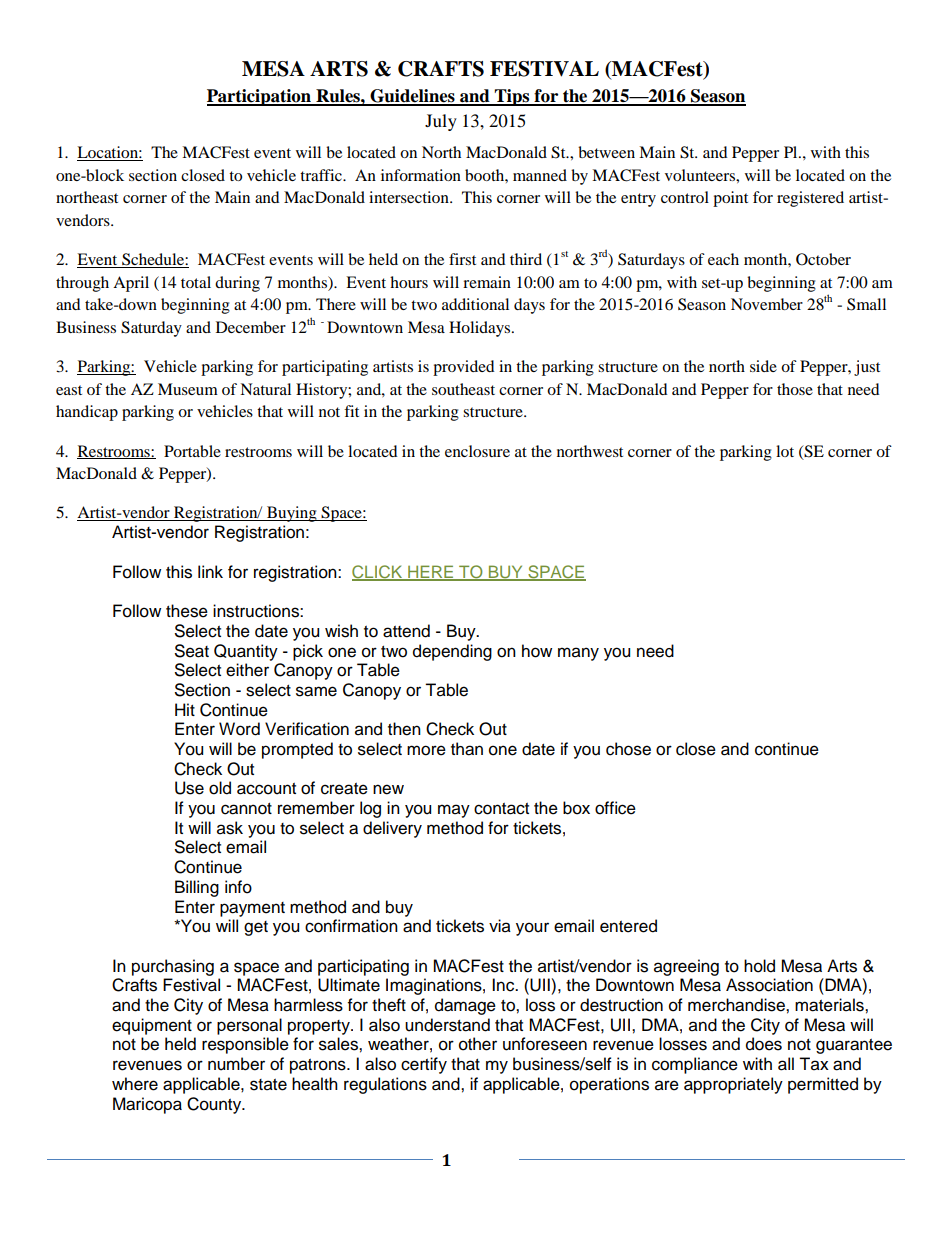  I want to click on July, so click(441, 122).
